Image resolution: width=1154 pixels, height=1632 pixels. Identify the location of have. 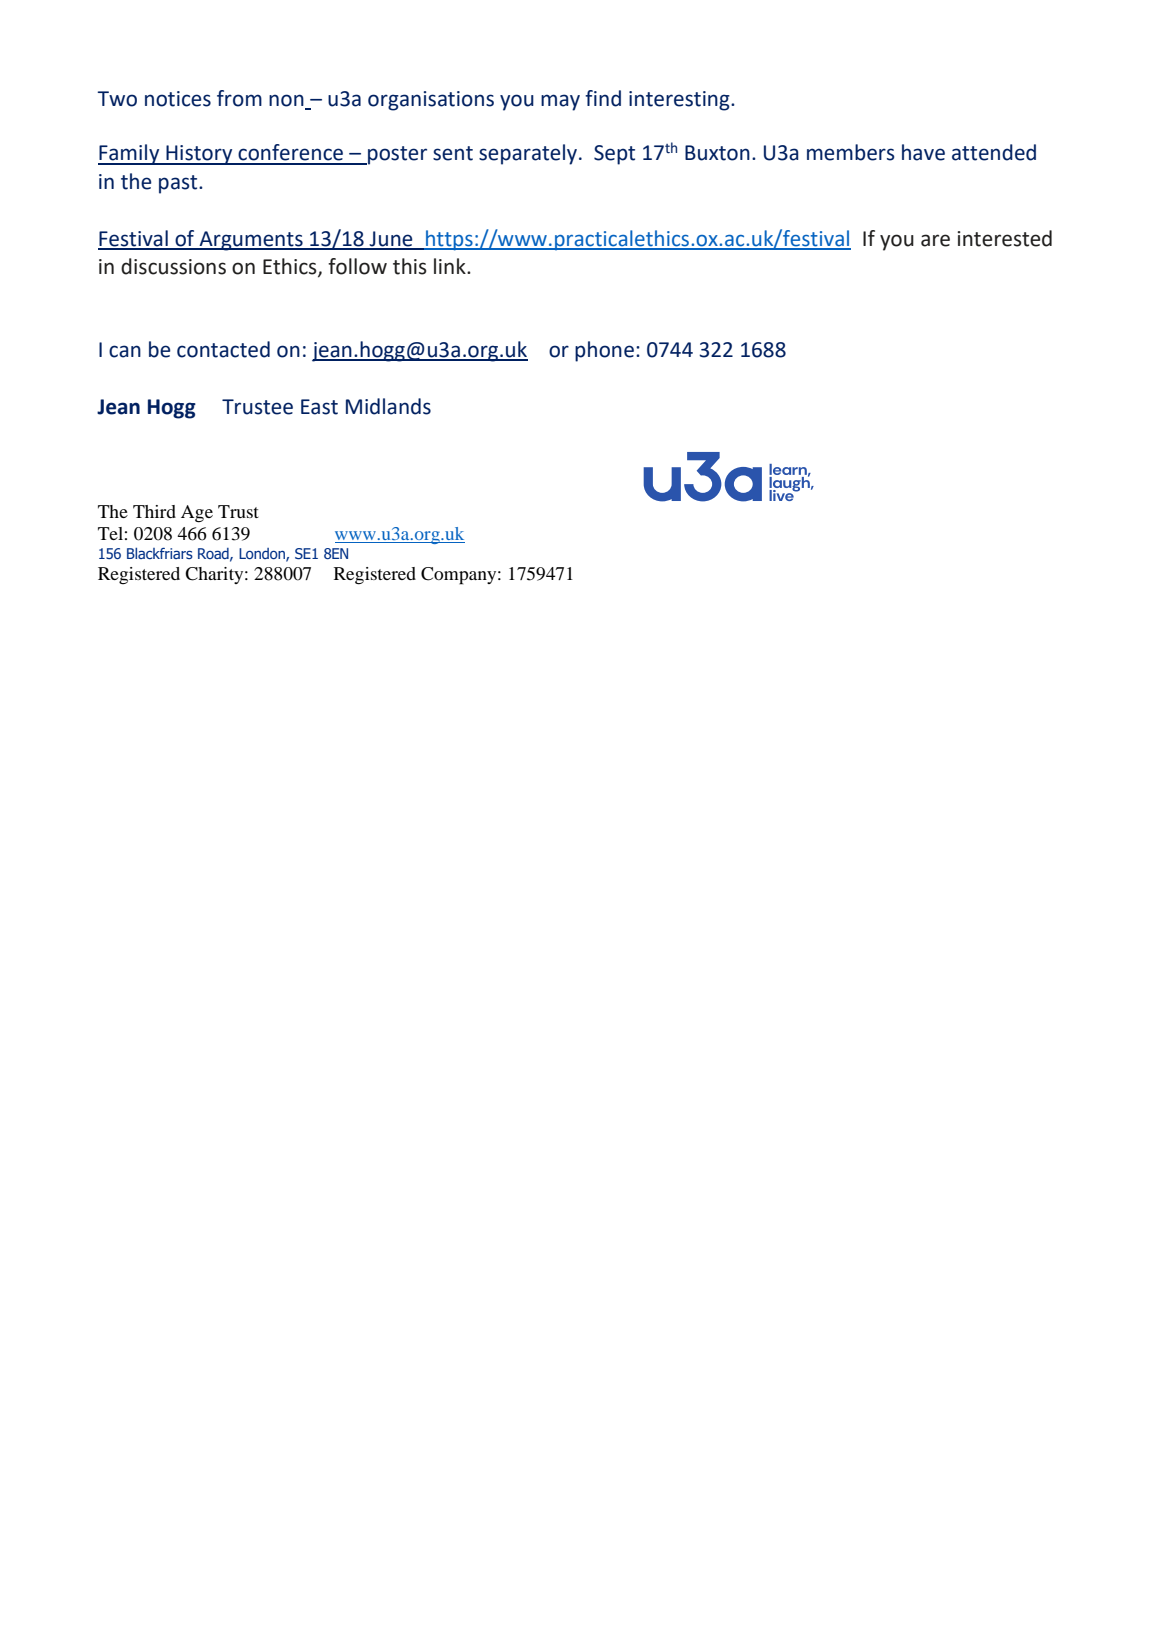
(923, 152).
